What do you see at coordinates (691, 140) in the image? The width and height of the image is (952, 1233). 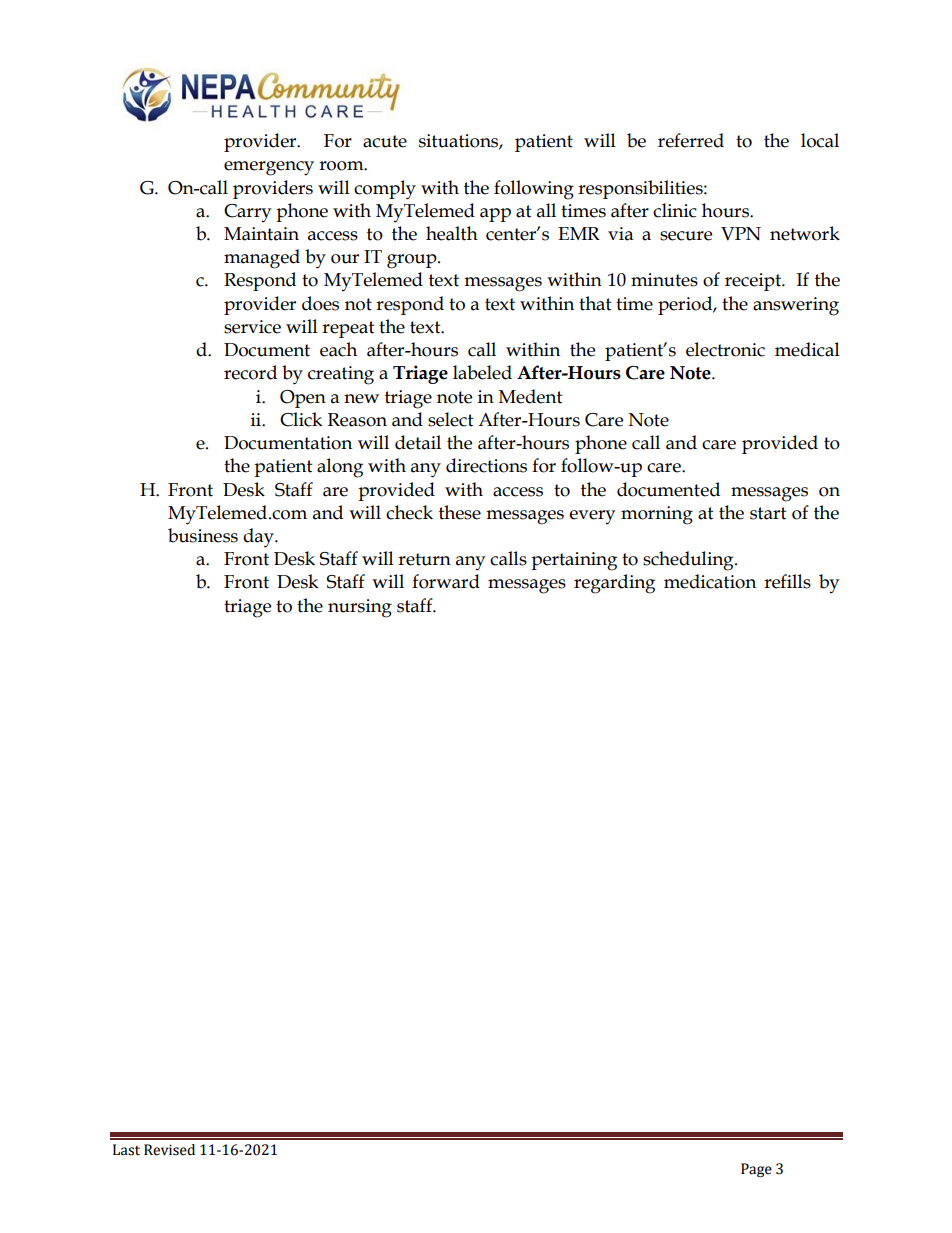 I see `referred` at bounding box center [691, 140].
